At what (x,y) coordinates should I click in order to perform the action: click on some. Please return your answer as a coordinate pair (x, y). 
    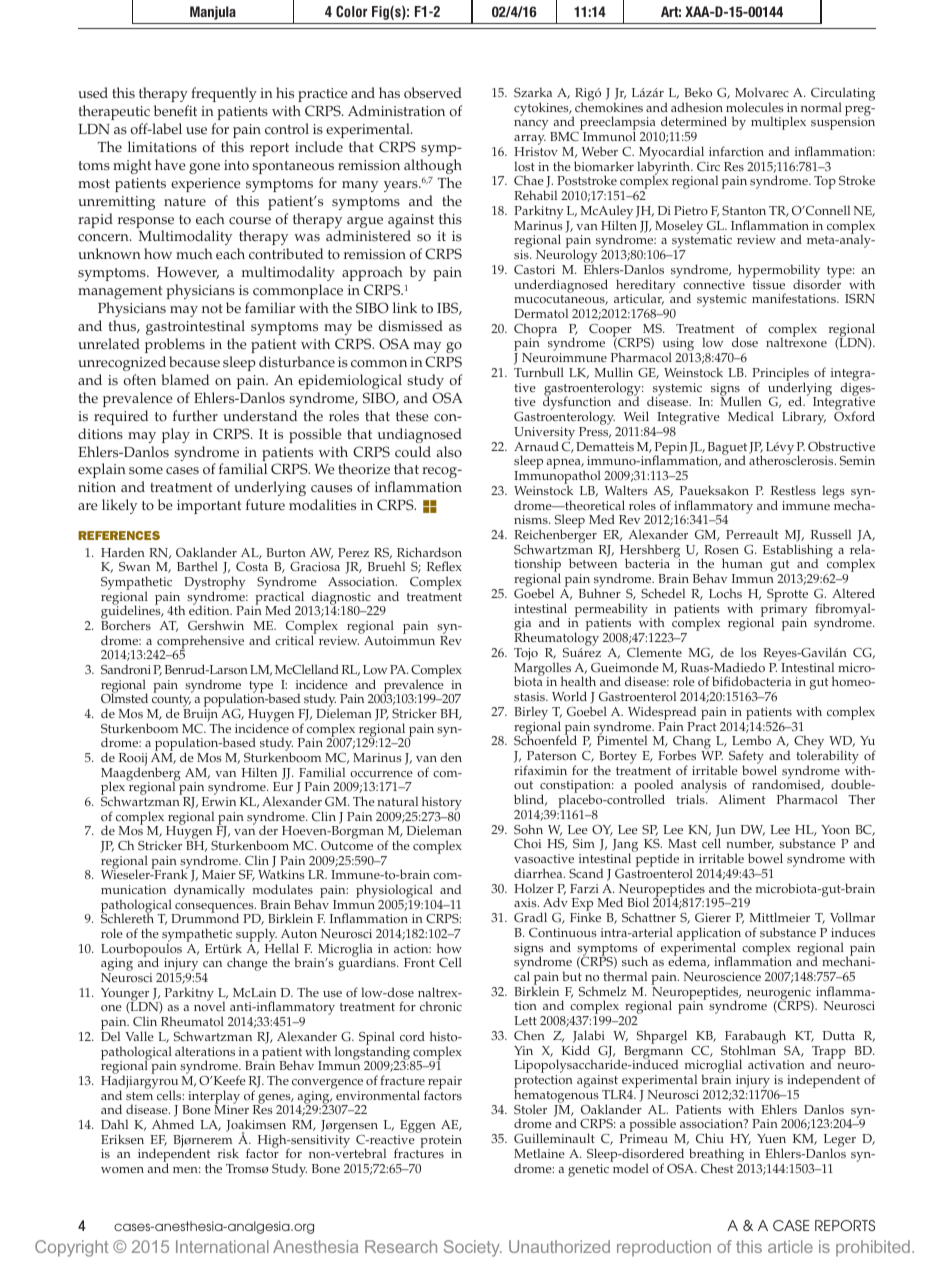
    Looking at the image, I should click on (146, 471).
